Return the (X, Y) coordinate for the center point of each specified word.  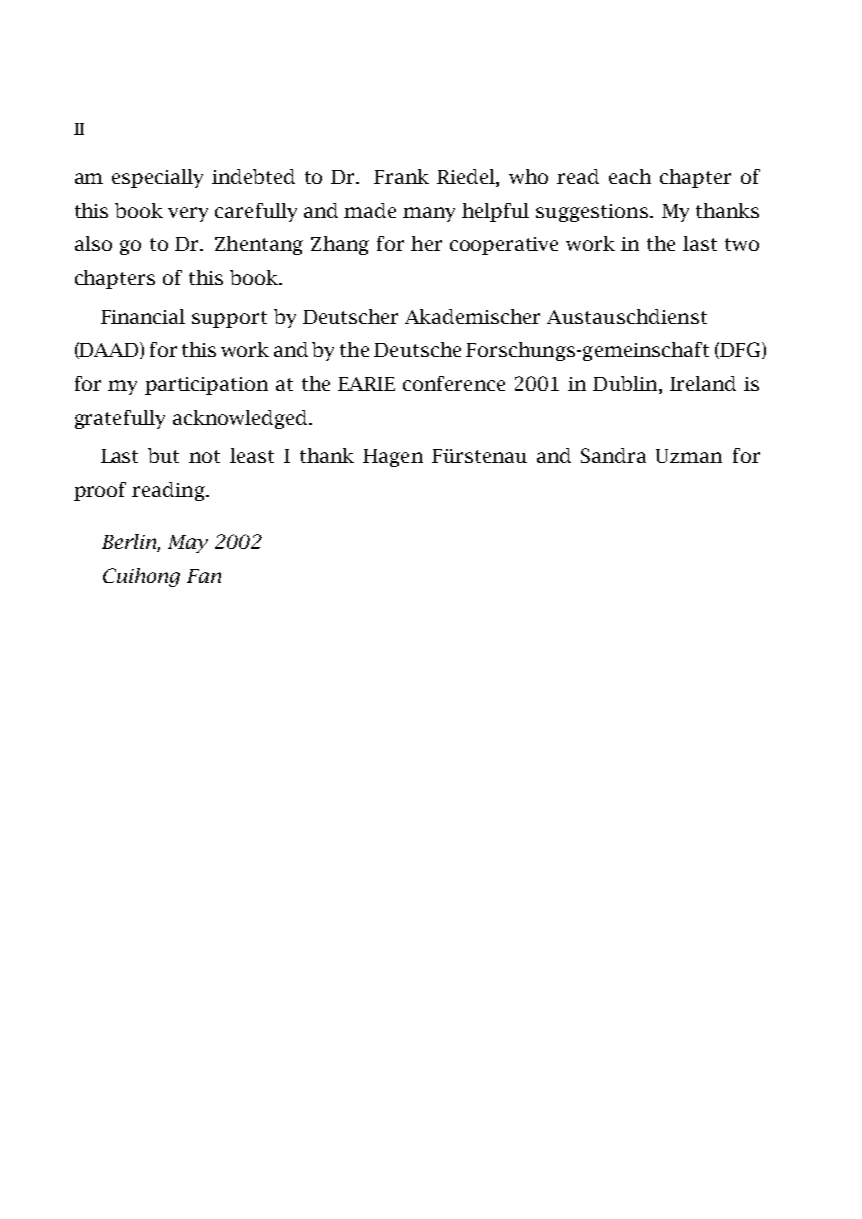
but (163, 455)
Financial (143, 316)
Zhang (340, 245)
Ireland (703, 383)
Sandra (613, 455)
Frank (401, 176)
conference (454, 383)
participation (206, 386)
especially (157, 178)
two (742, 244)
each (630, 176)
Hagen (393, 458)
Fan (204, 576)
